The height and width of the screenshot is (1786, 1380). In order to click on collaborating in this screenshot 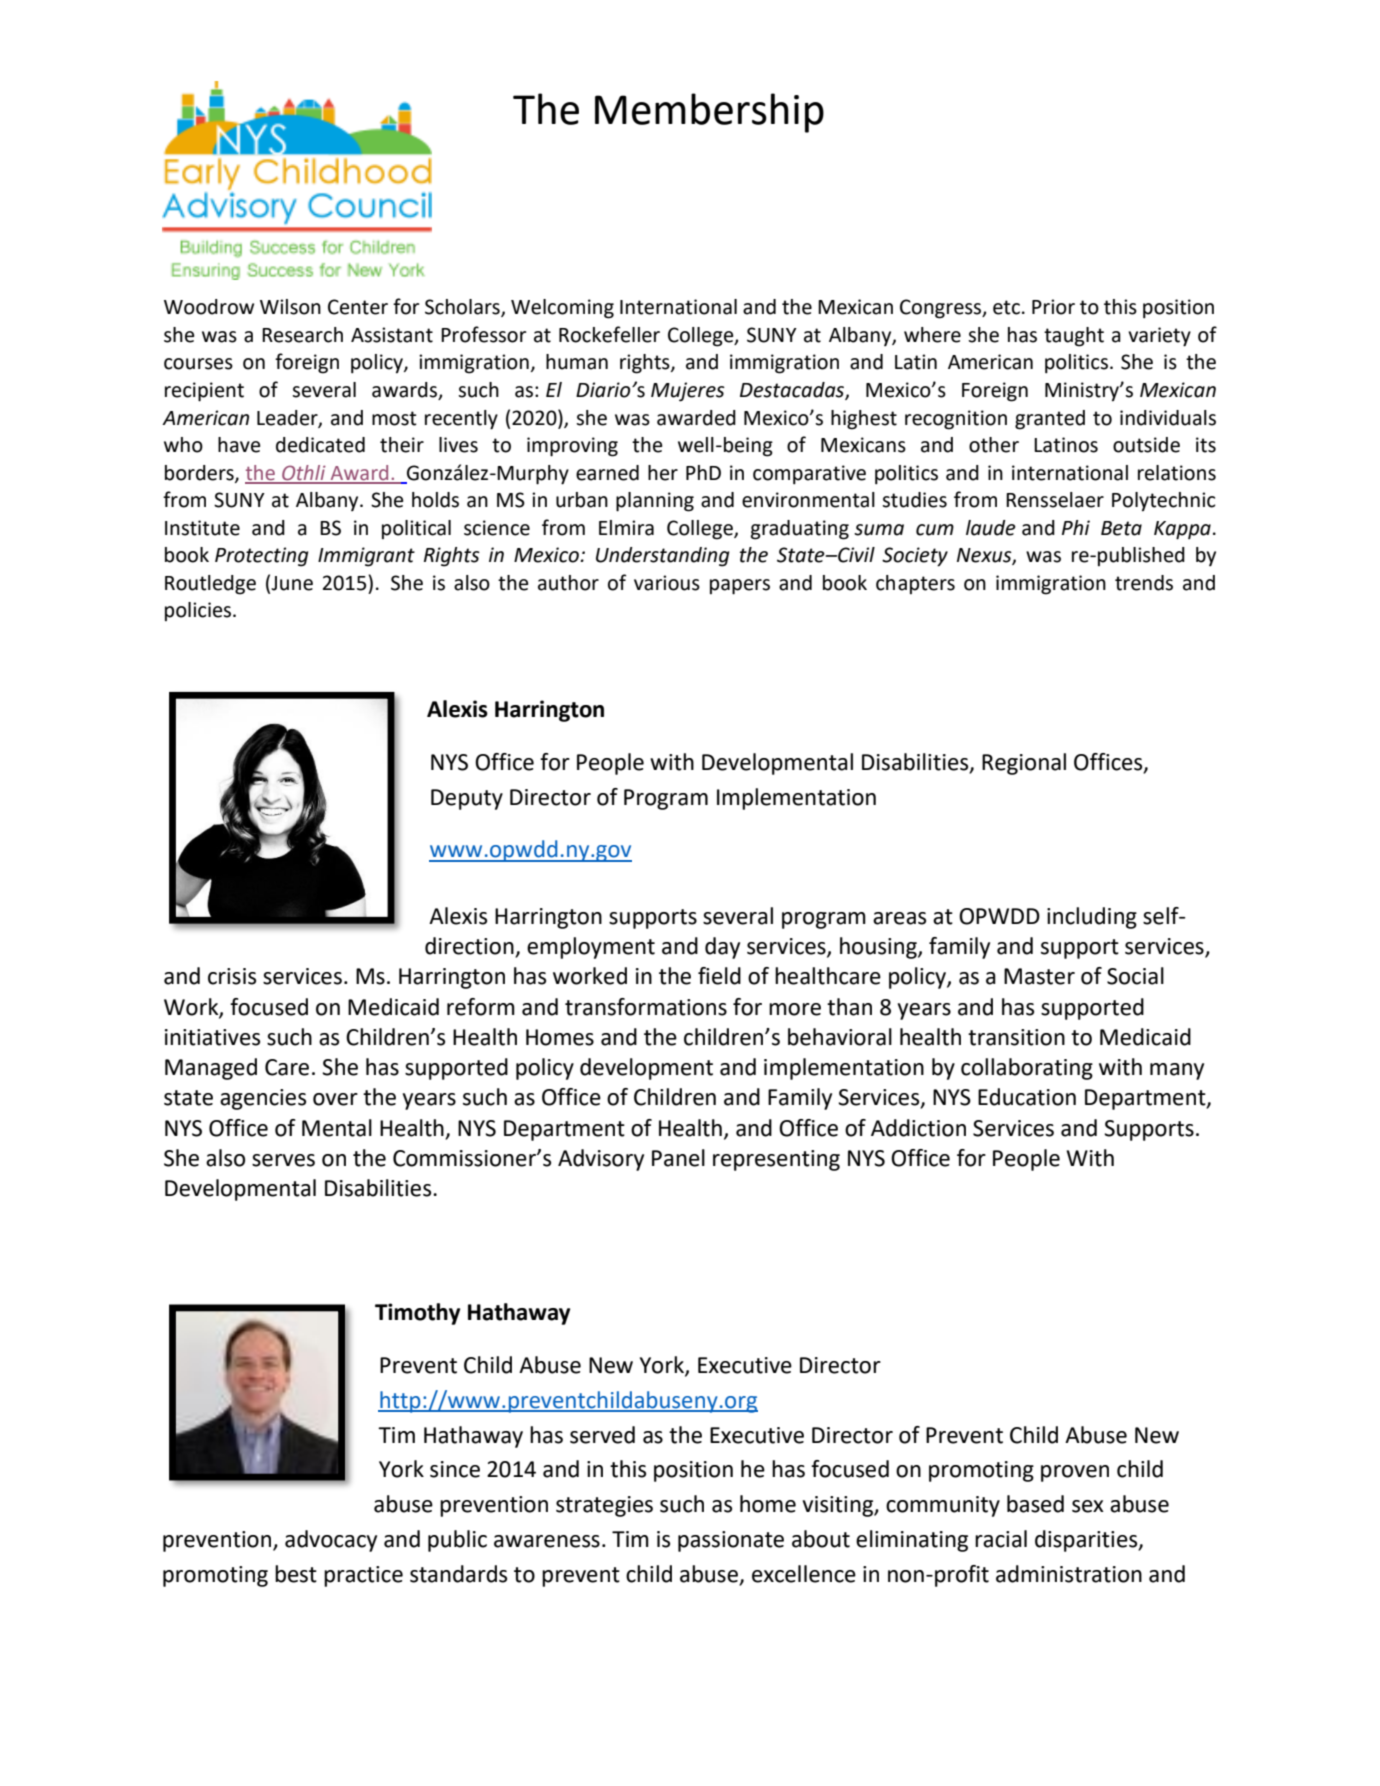, I will do `click(1027, 1069)`.
